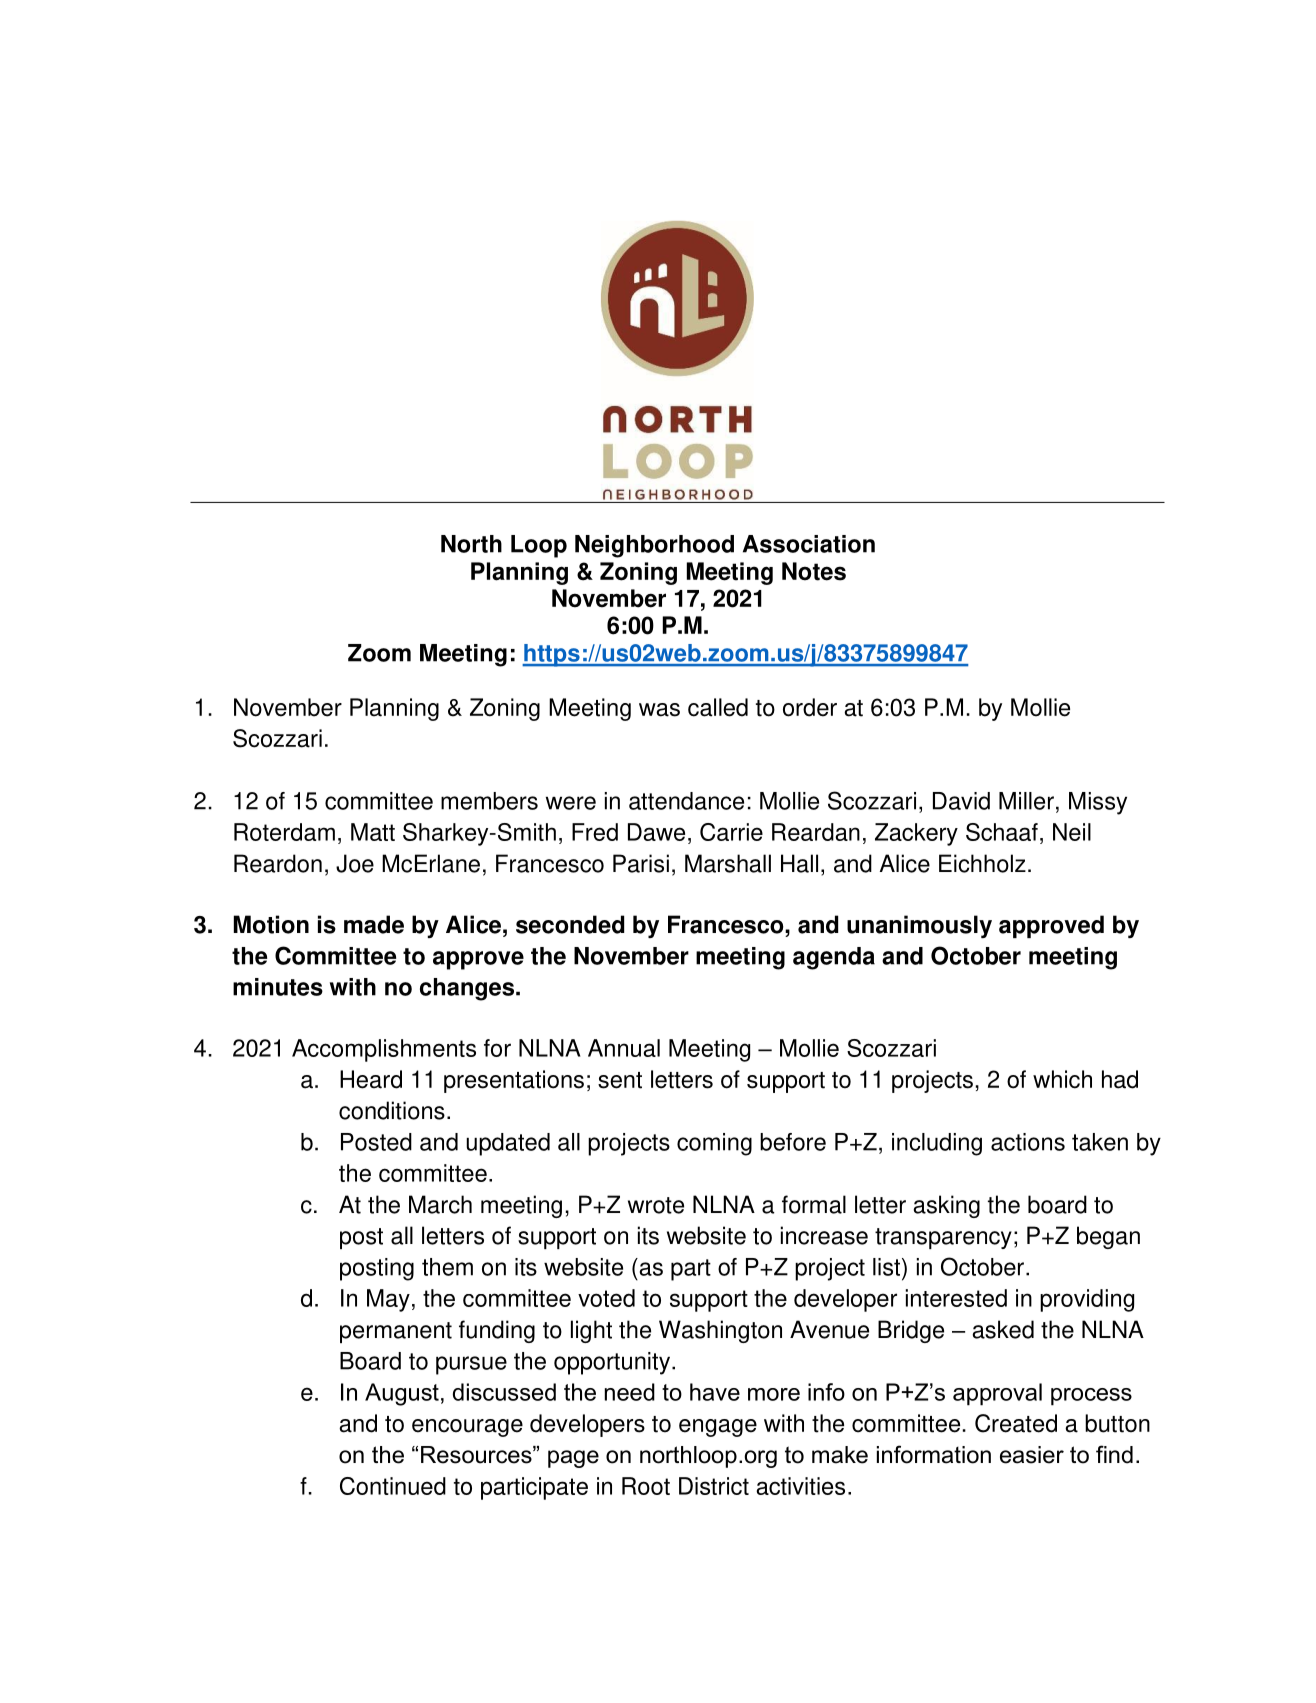  I want to click on actions, so click(1028, 1142).
